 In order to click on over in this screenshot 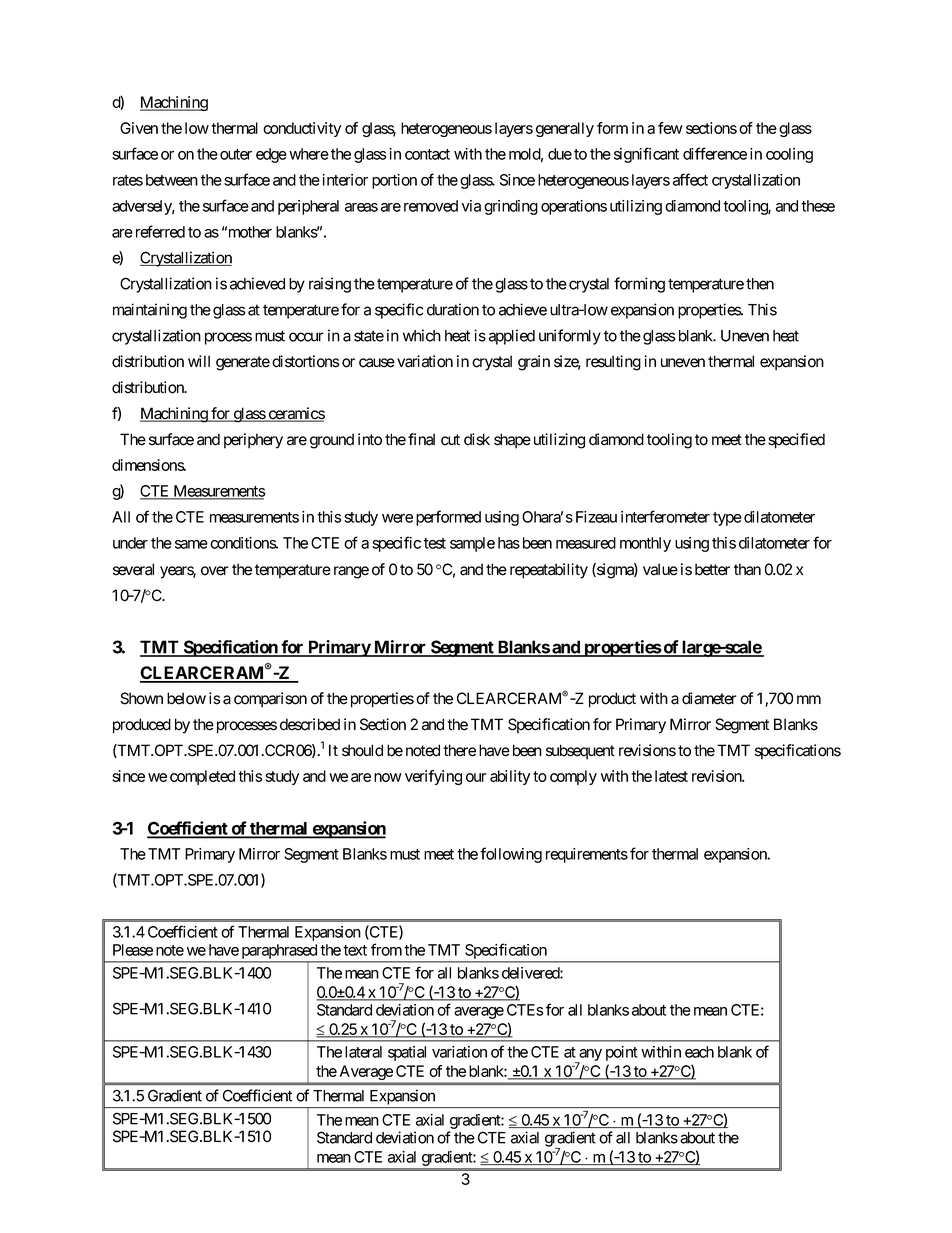, I will do `click(215, 571)`.
